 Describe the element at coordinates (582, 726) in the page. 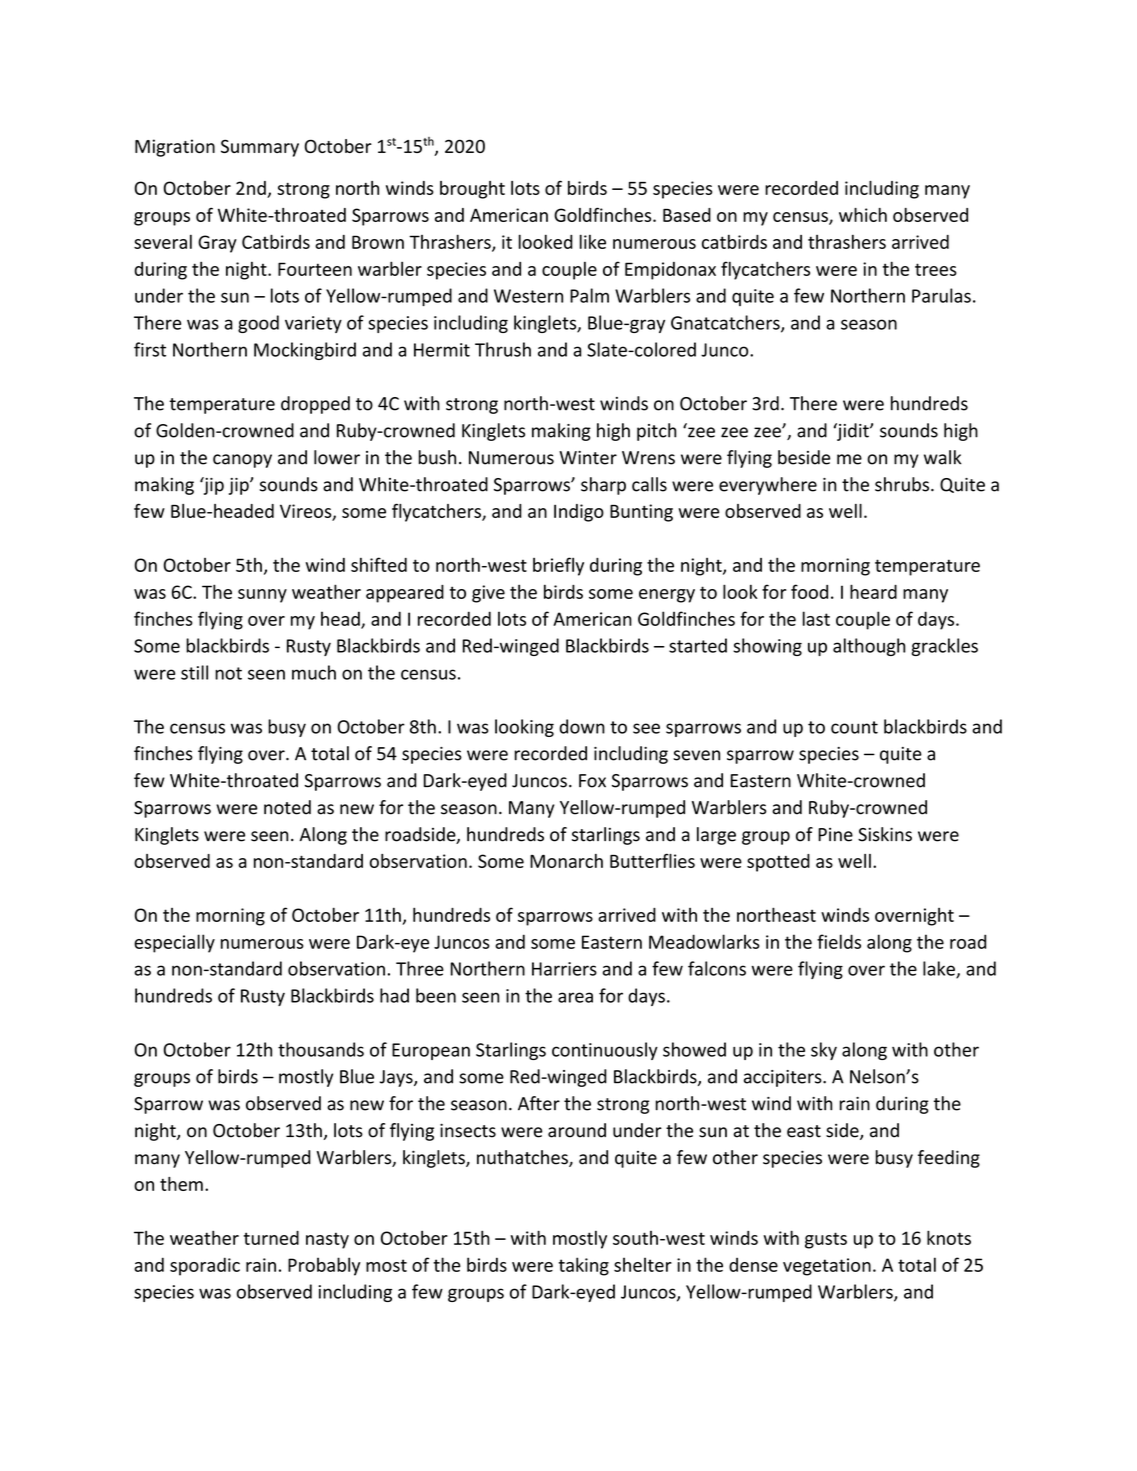

I see `down` at that location.
